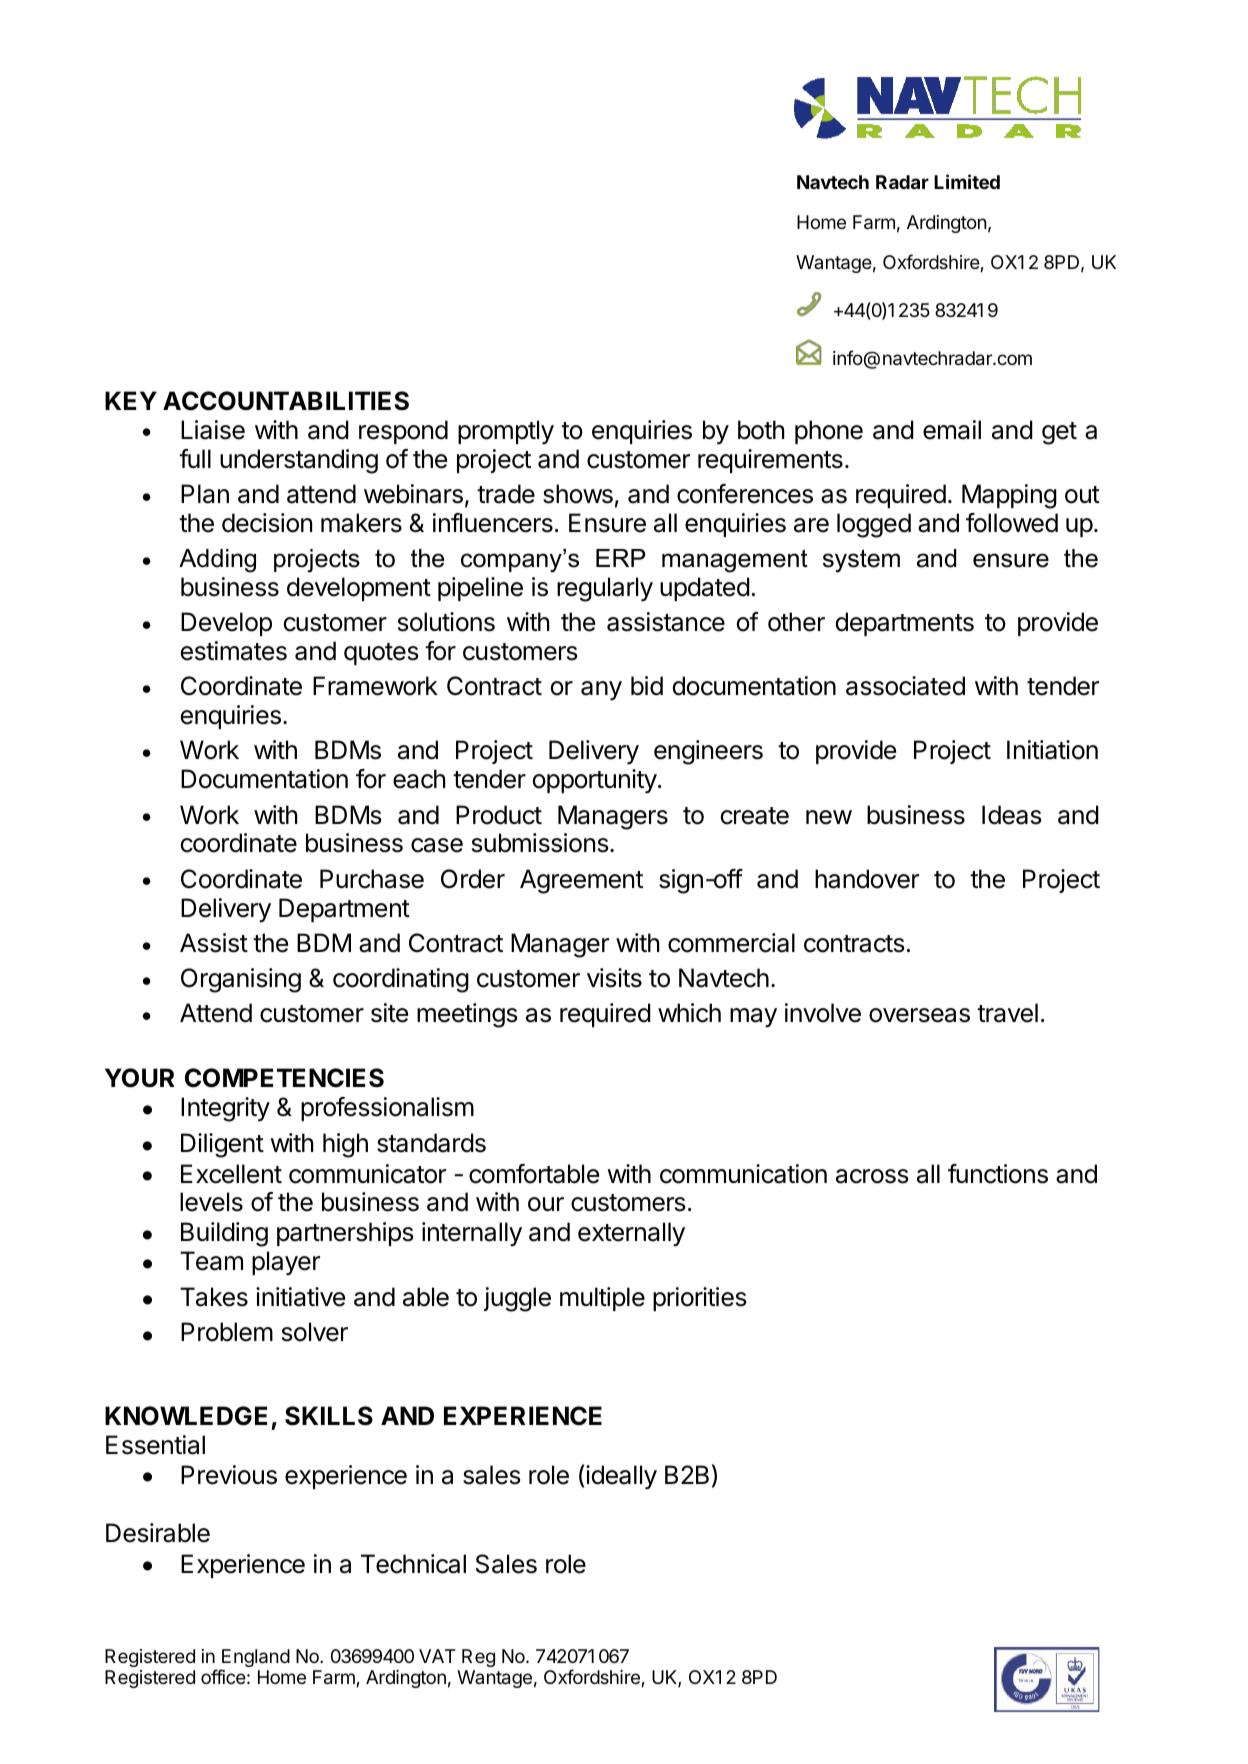 This screenshot has height=1764, width=1248. I want to click on England, so click(255, 1659).
